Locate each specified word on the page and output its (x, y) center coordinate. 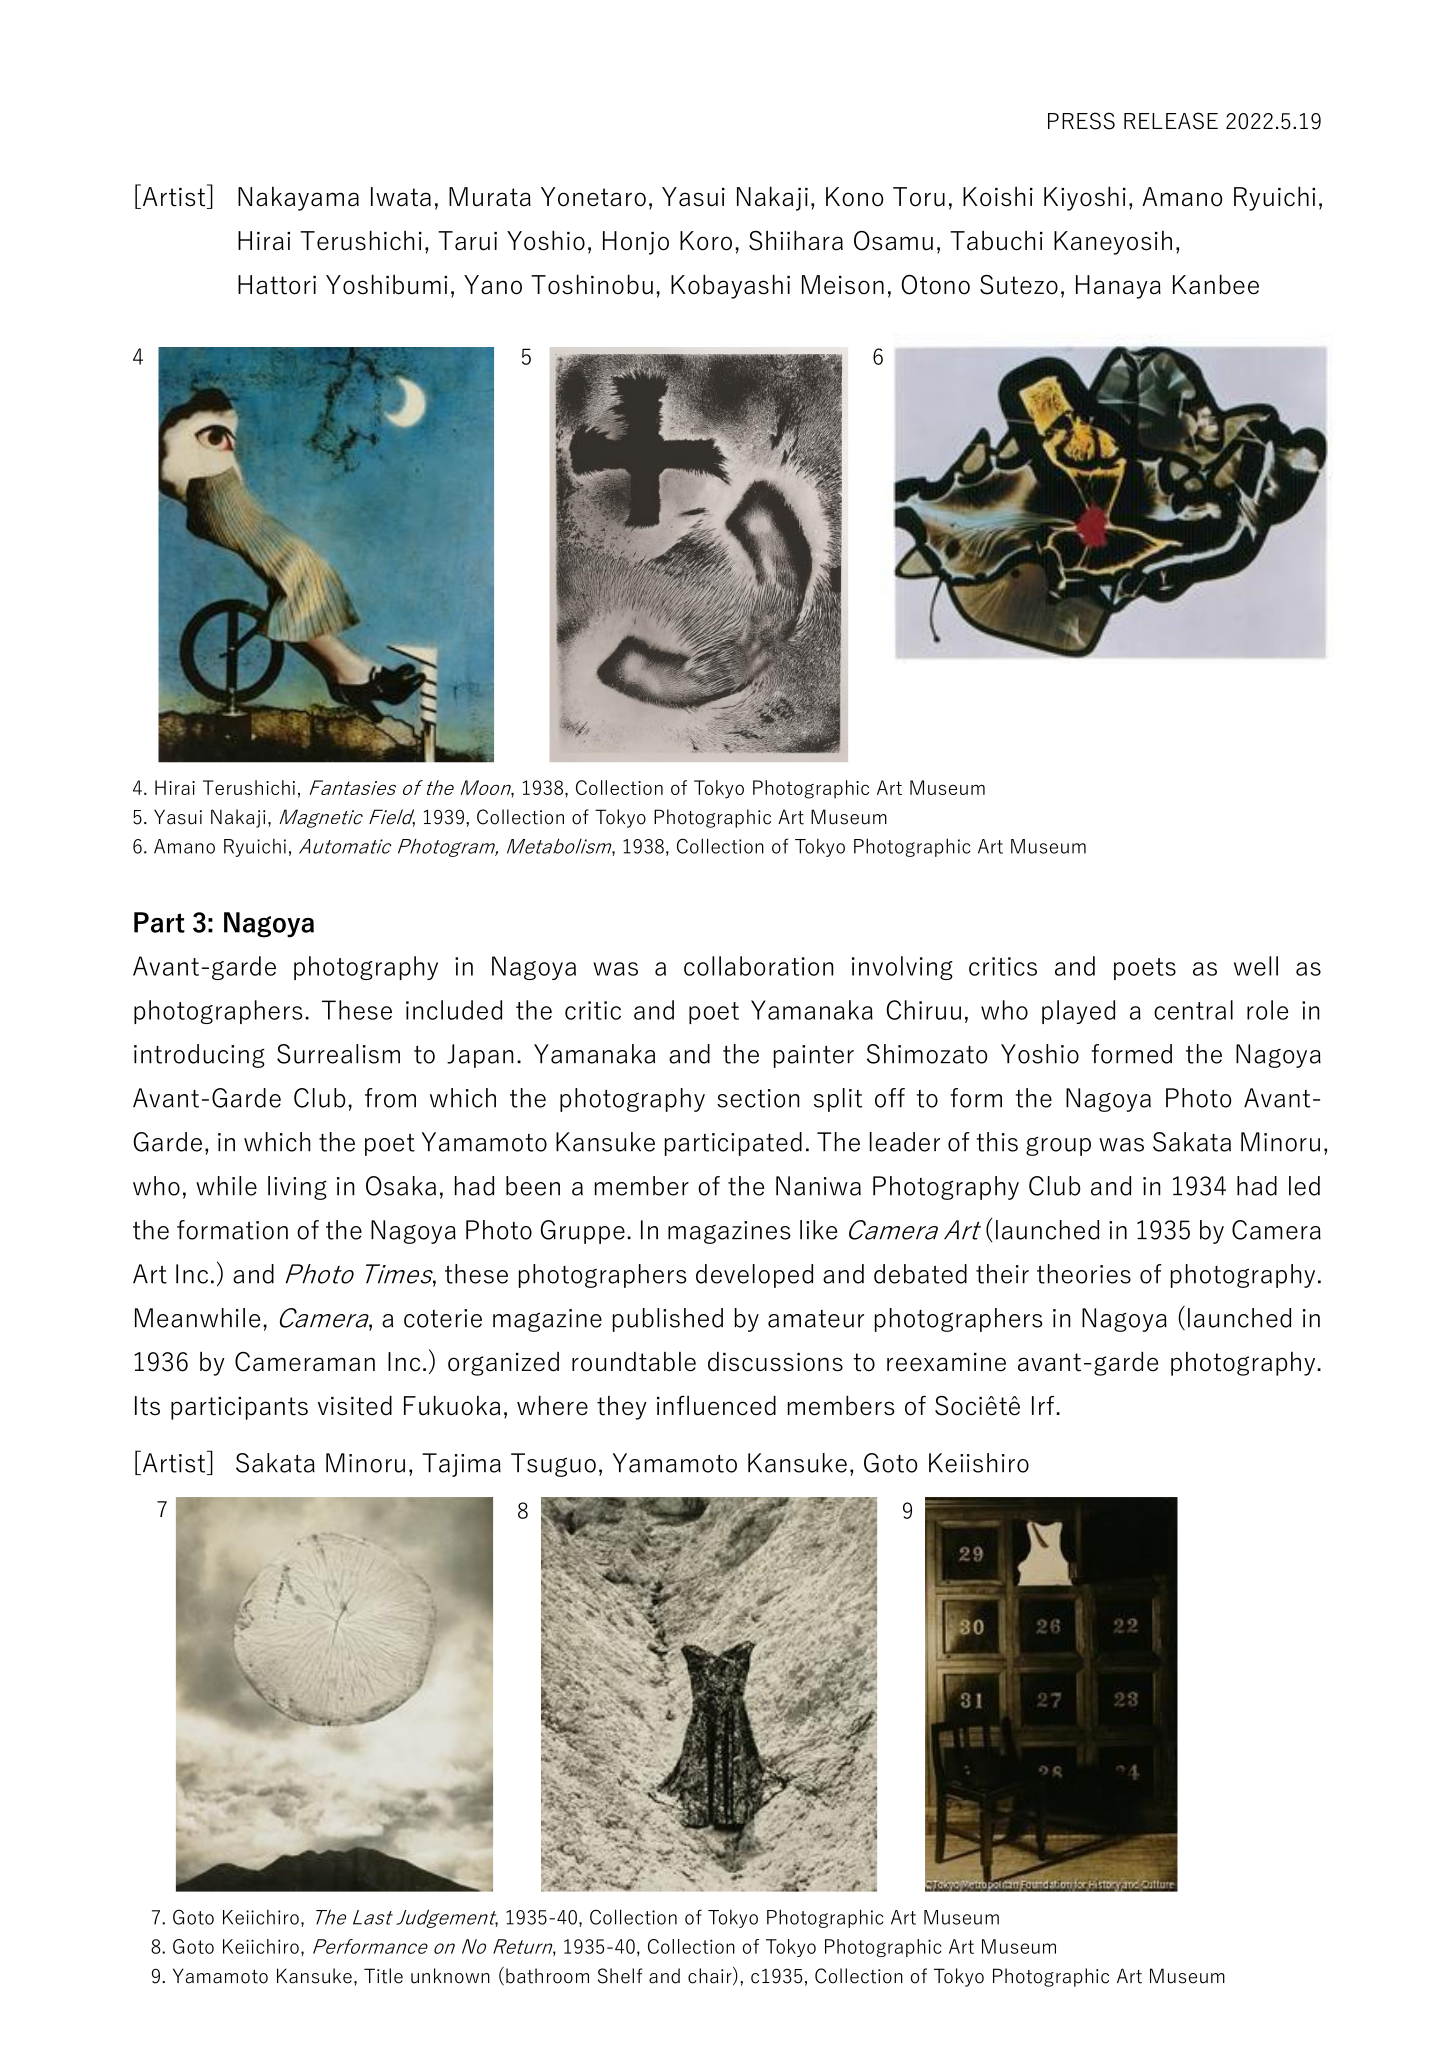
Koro (706, 241)
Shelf (620, 1976)
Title (383, 1976)
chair (711, 1976)
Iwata (401, 197)
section (758, 1098)
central (1193, 1010)
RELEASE (1171, 121)
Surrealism (338, 1054)
